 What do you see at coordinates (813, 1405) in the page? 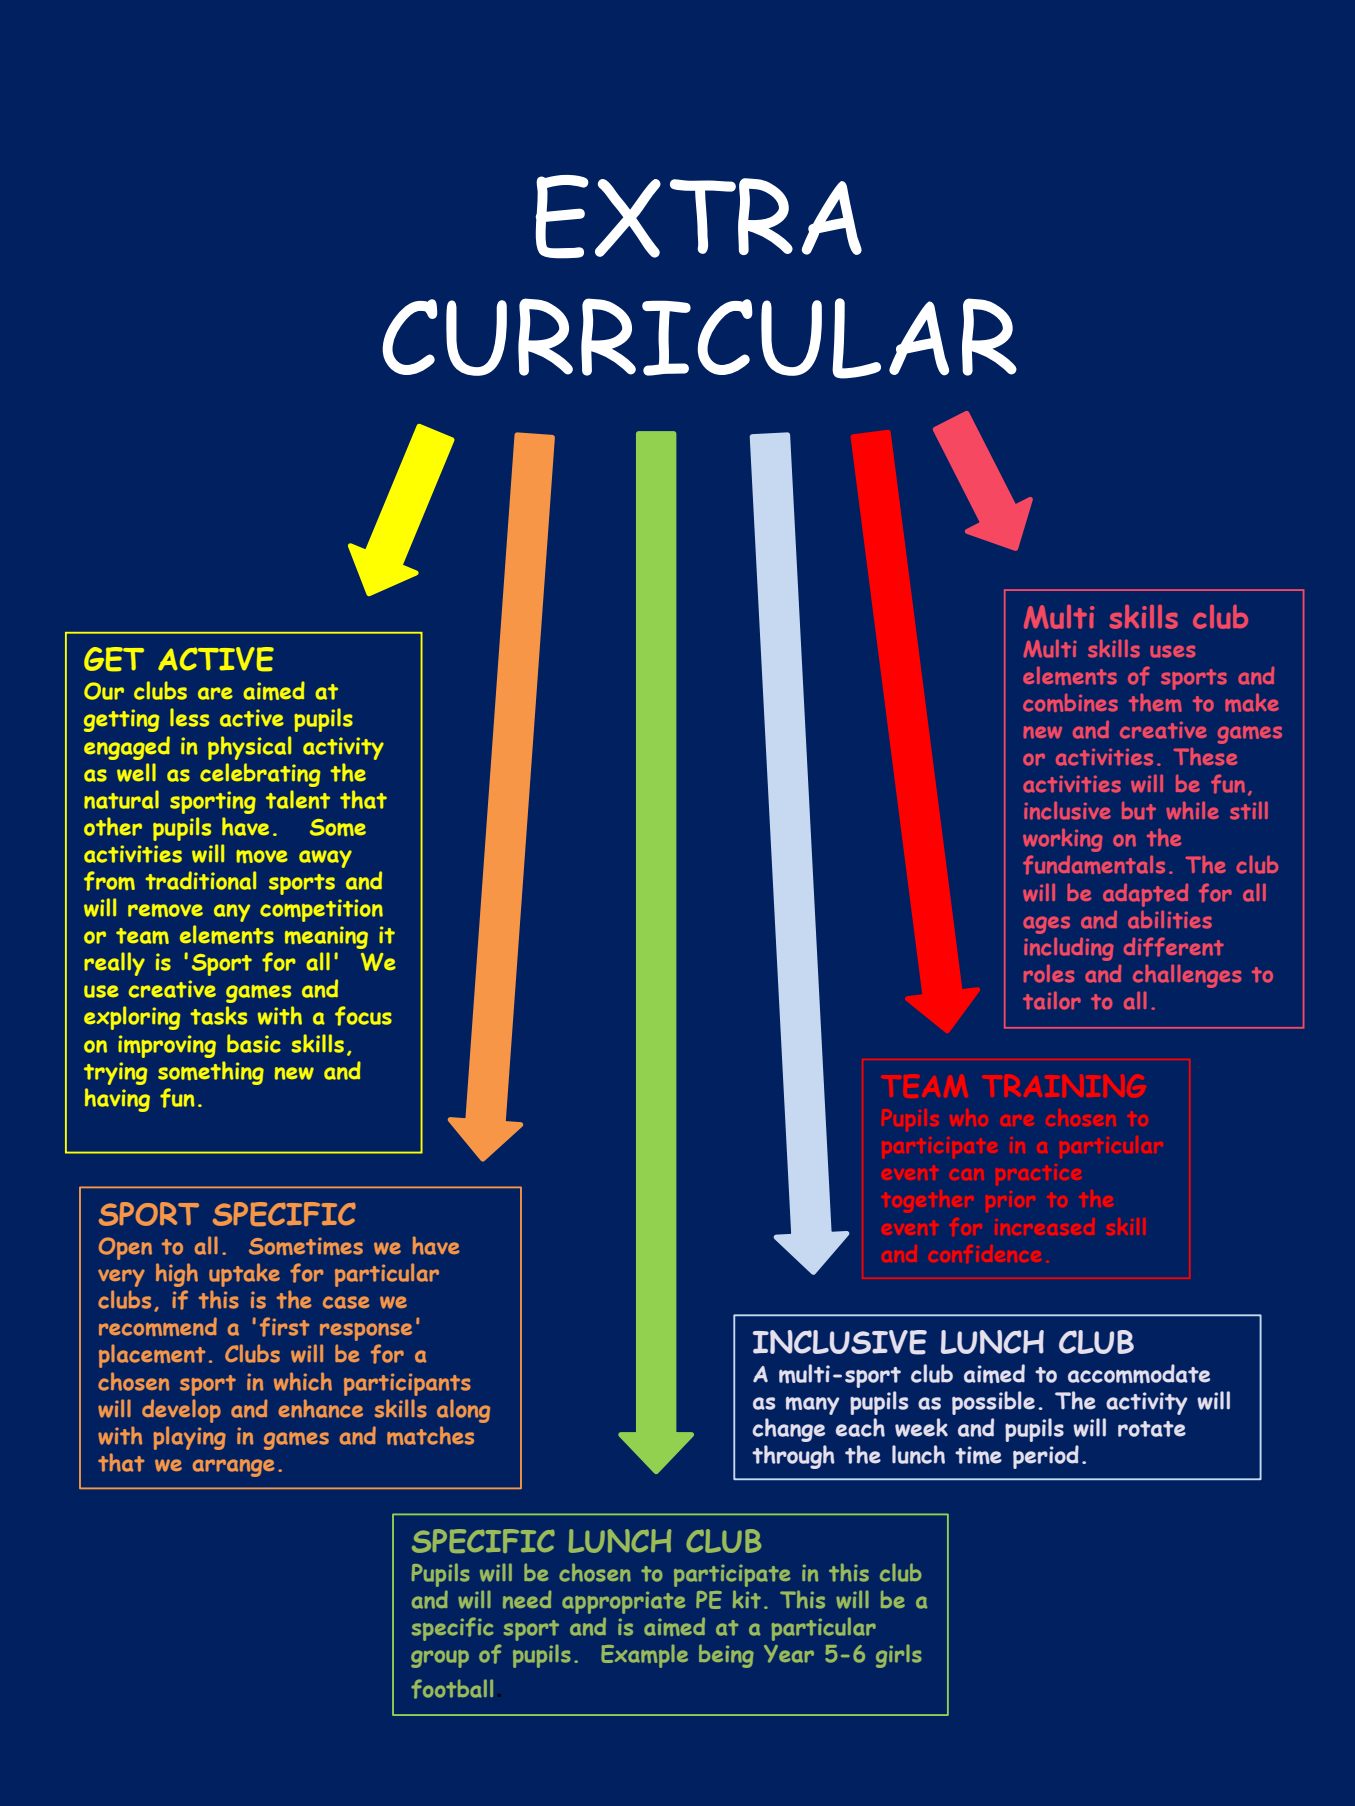
I see `many` at bounding box center [813, 1405].
